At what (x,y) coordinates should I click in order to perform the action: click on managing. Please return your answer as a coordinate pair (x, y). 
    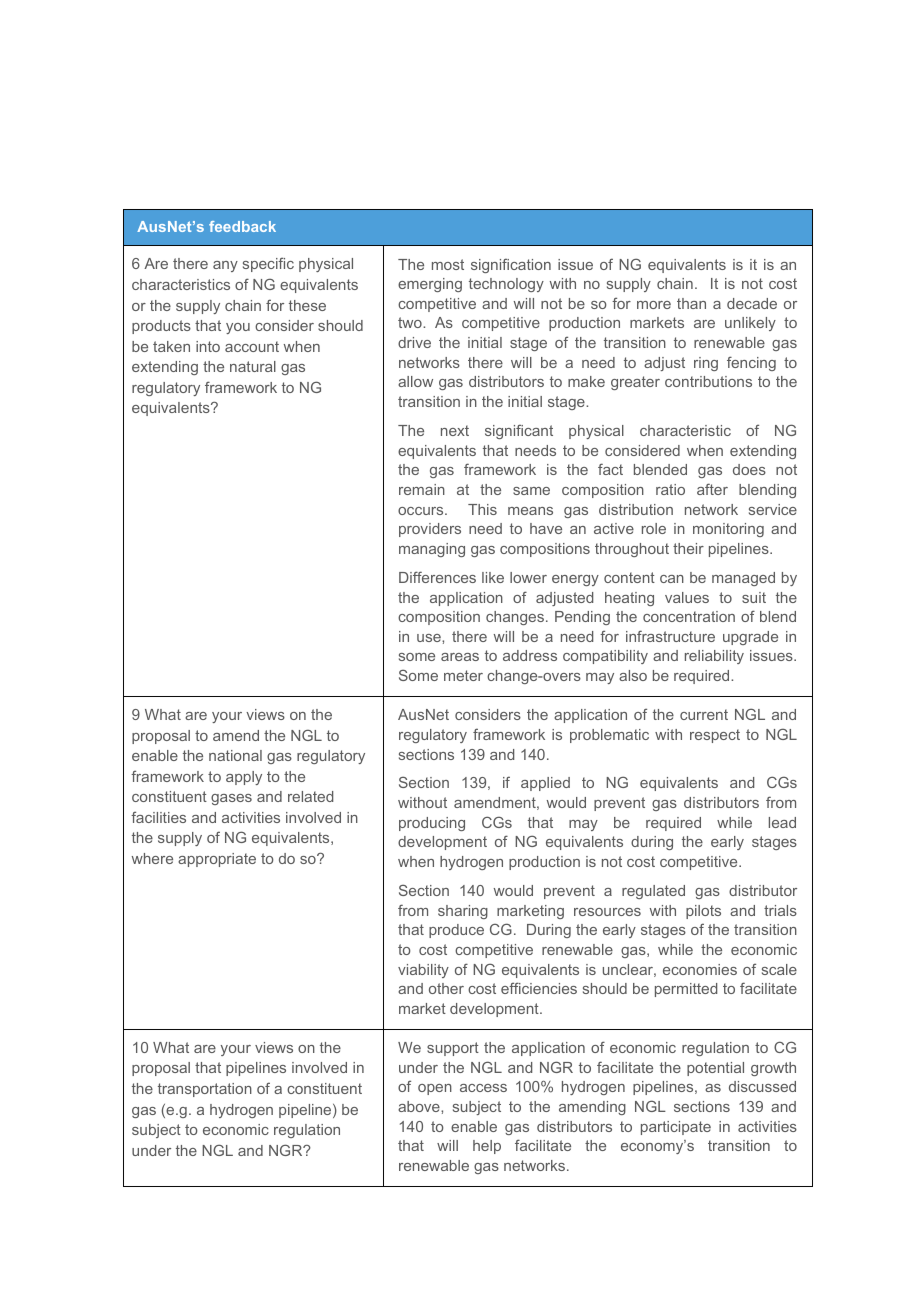
    Looking at the image, I should click on (432, 550).
